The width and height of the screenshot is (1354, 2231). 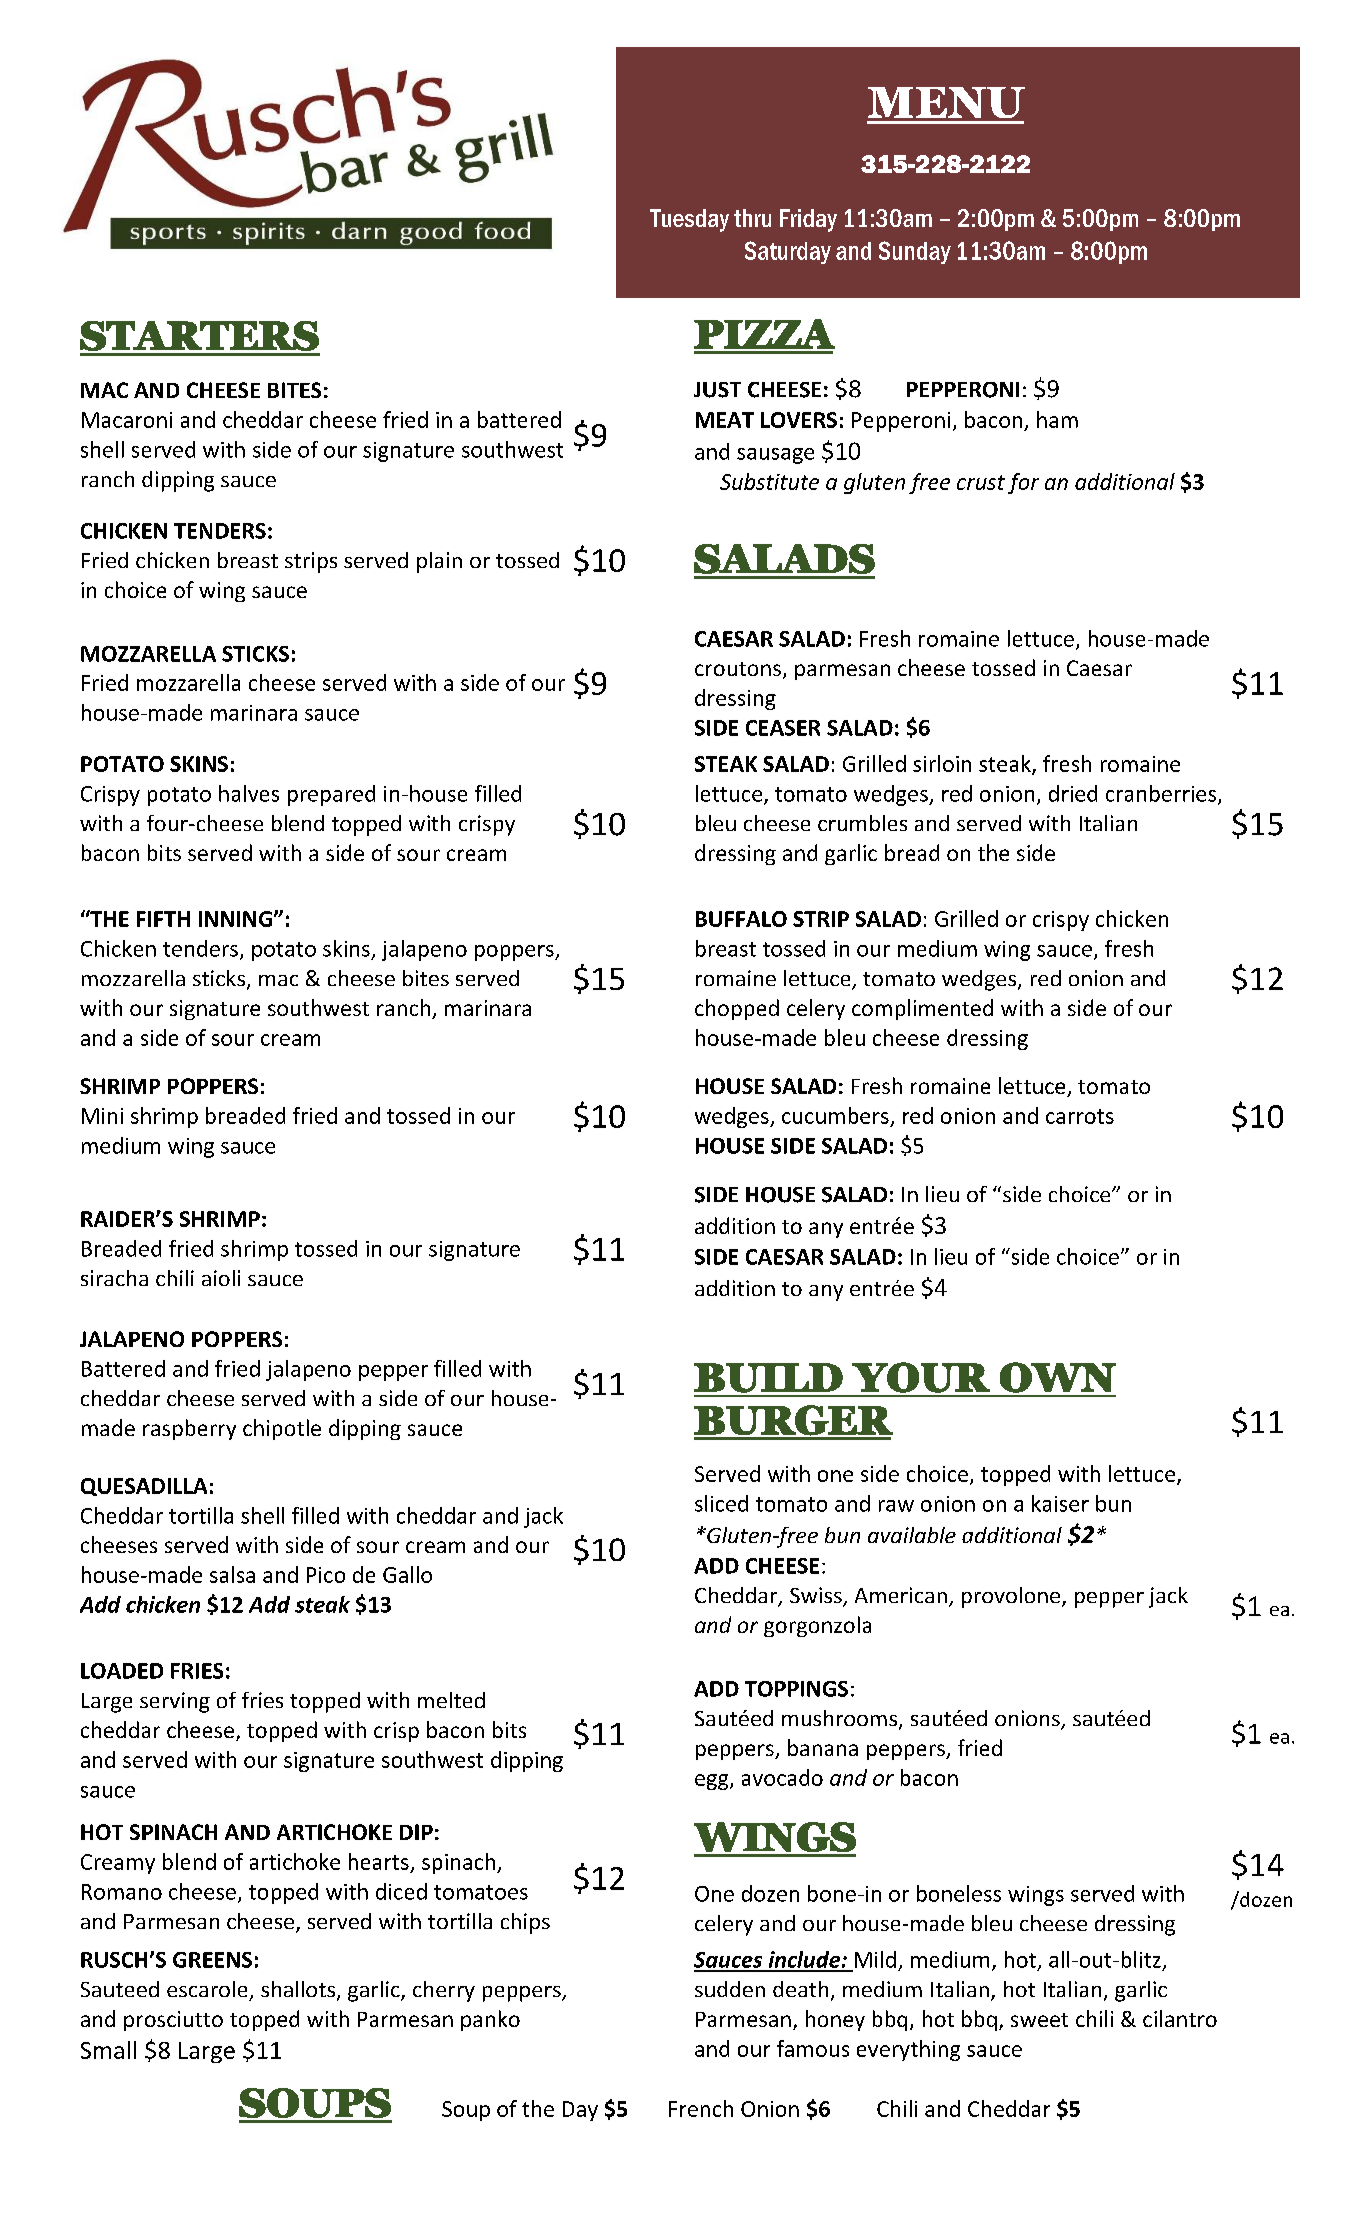 What do you see at coordinates (915, 252) in the screenshot?
I see `Sunday` at bounding box center [915, 252].
